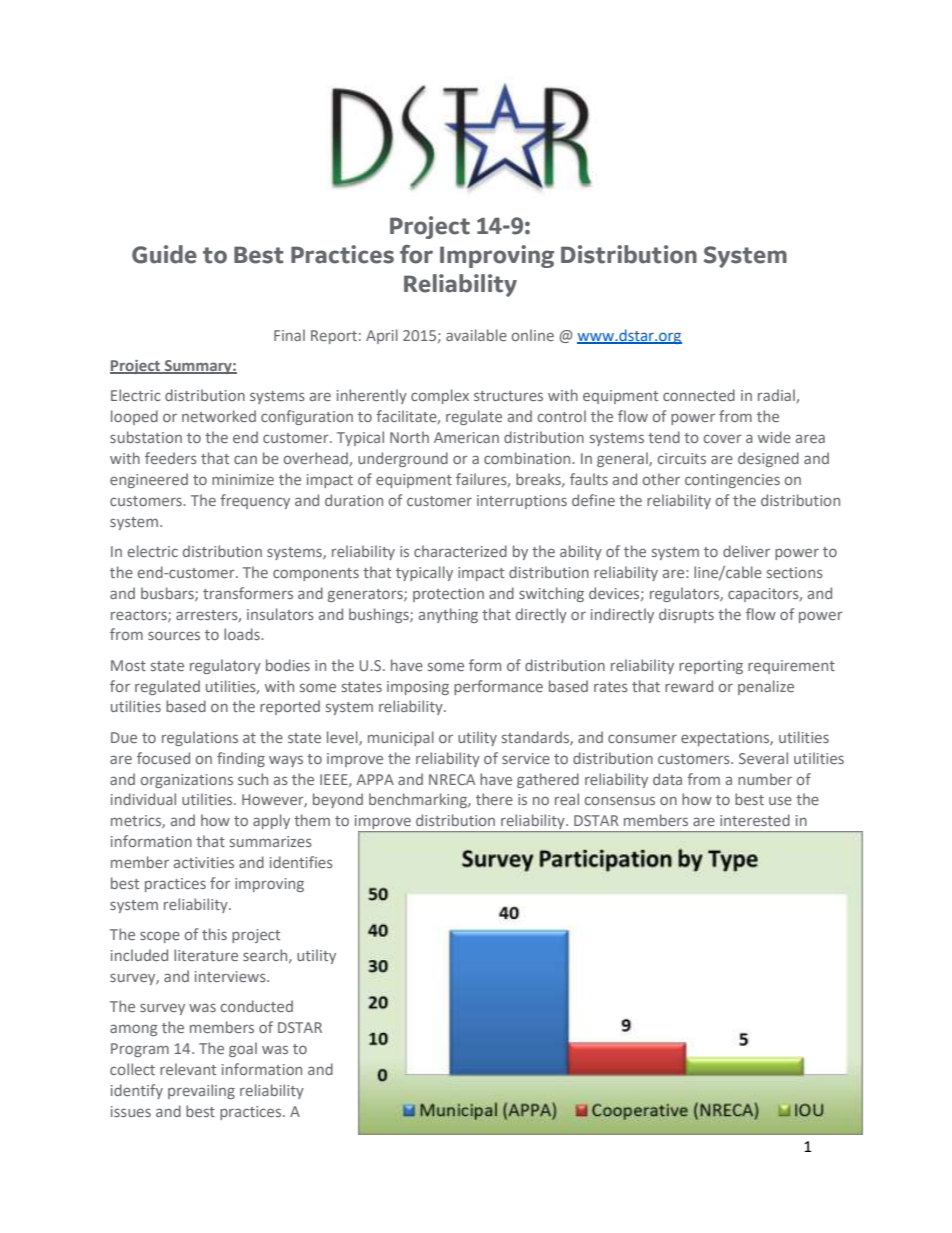  I want to click on organizations, so click(187, 781).
